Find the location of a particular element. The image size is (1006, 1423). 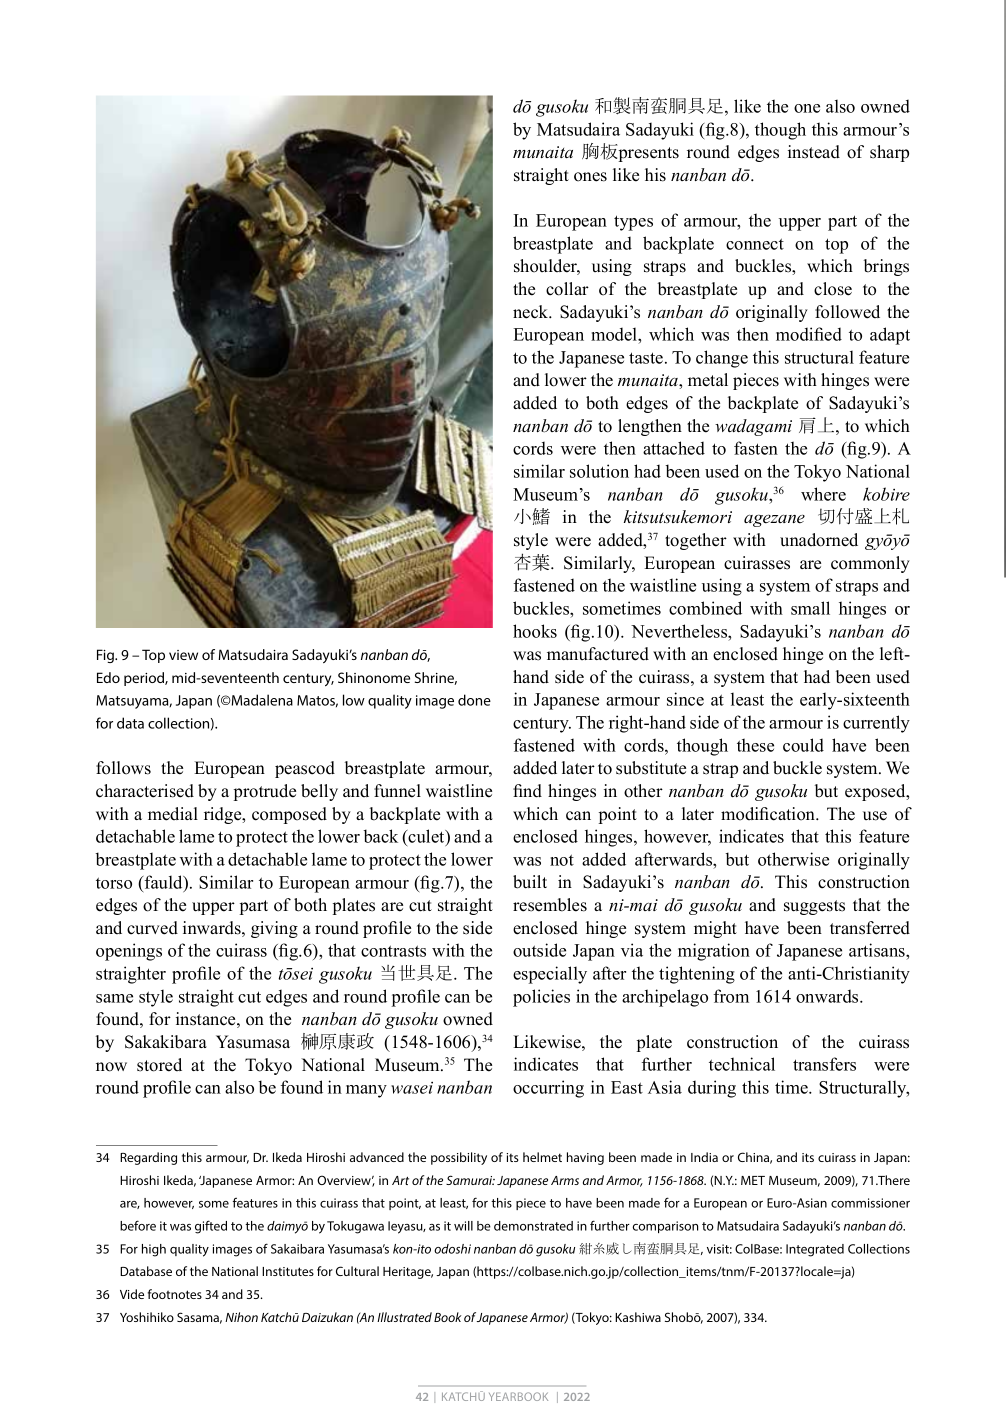

onwards is located at coordinates (828, 996).
